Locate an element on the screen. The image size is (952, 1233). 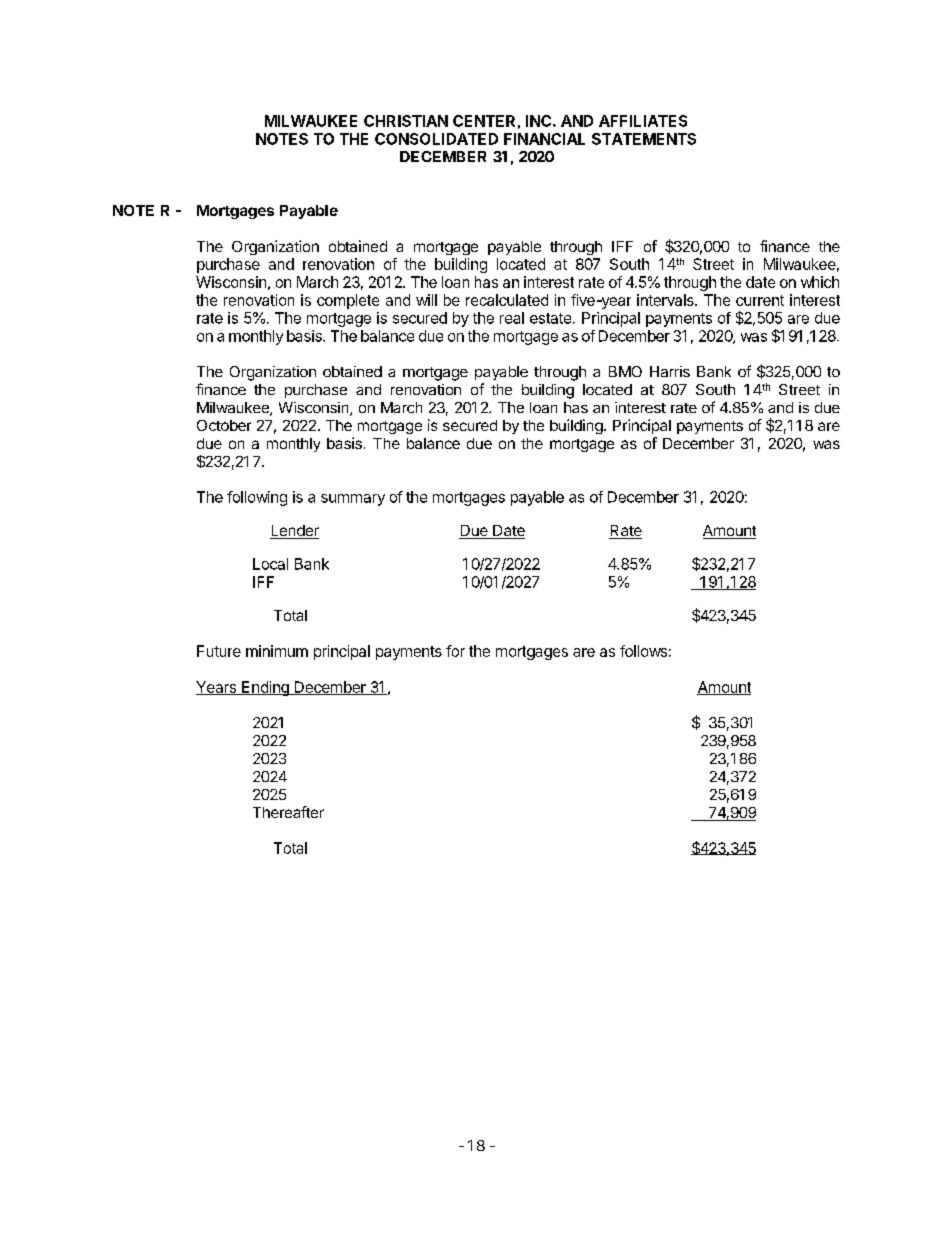
Thereafter is located at coordinates (288, 812).
